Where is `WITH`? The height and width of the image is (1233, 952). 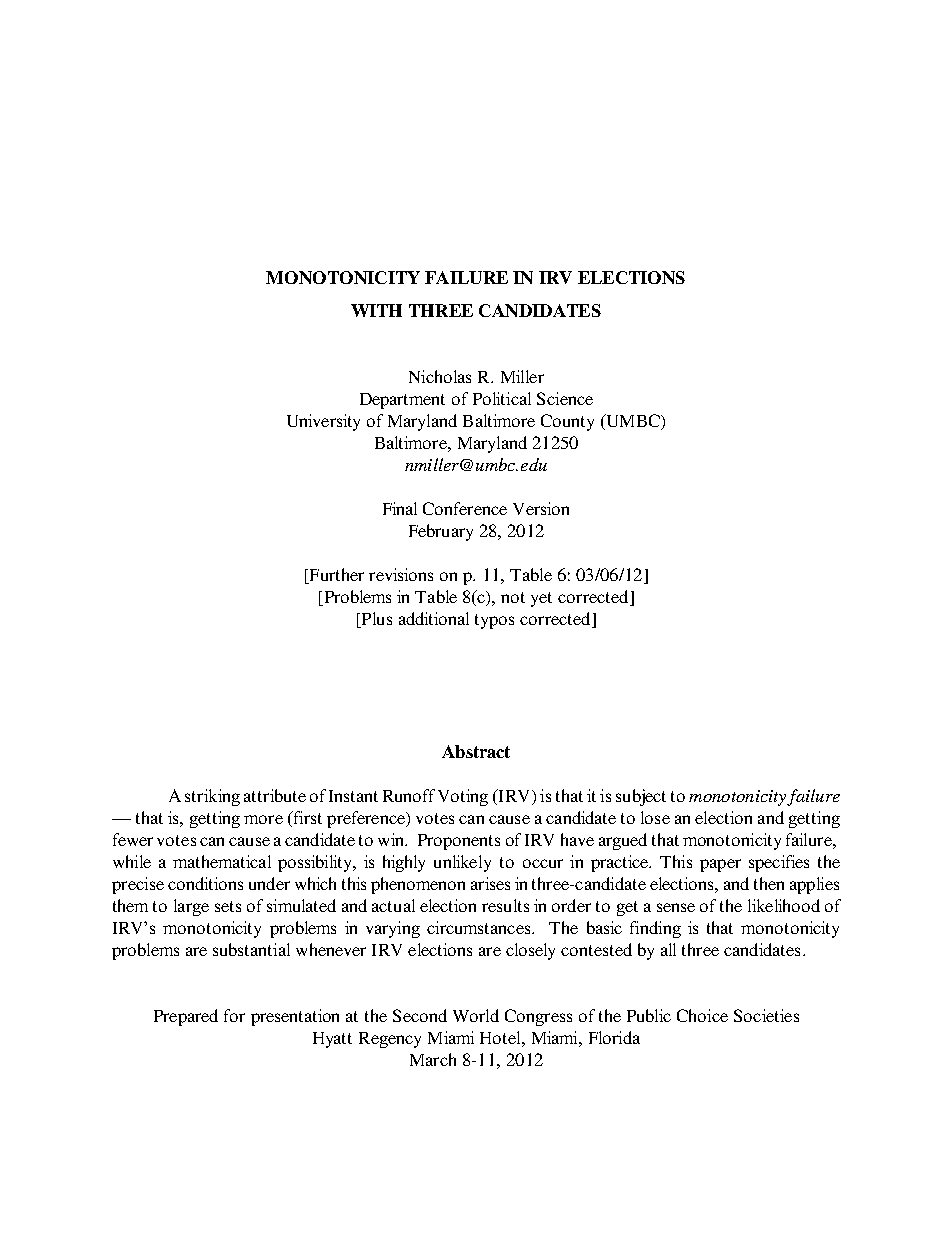
WITH is located at coordinates (376, 310).
